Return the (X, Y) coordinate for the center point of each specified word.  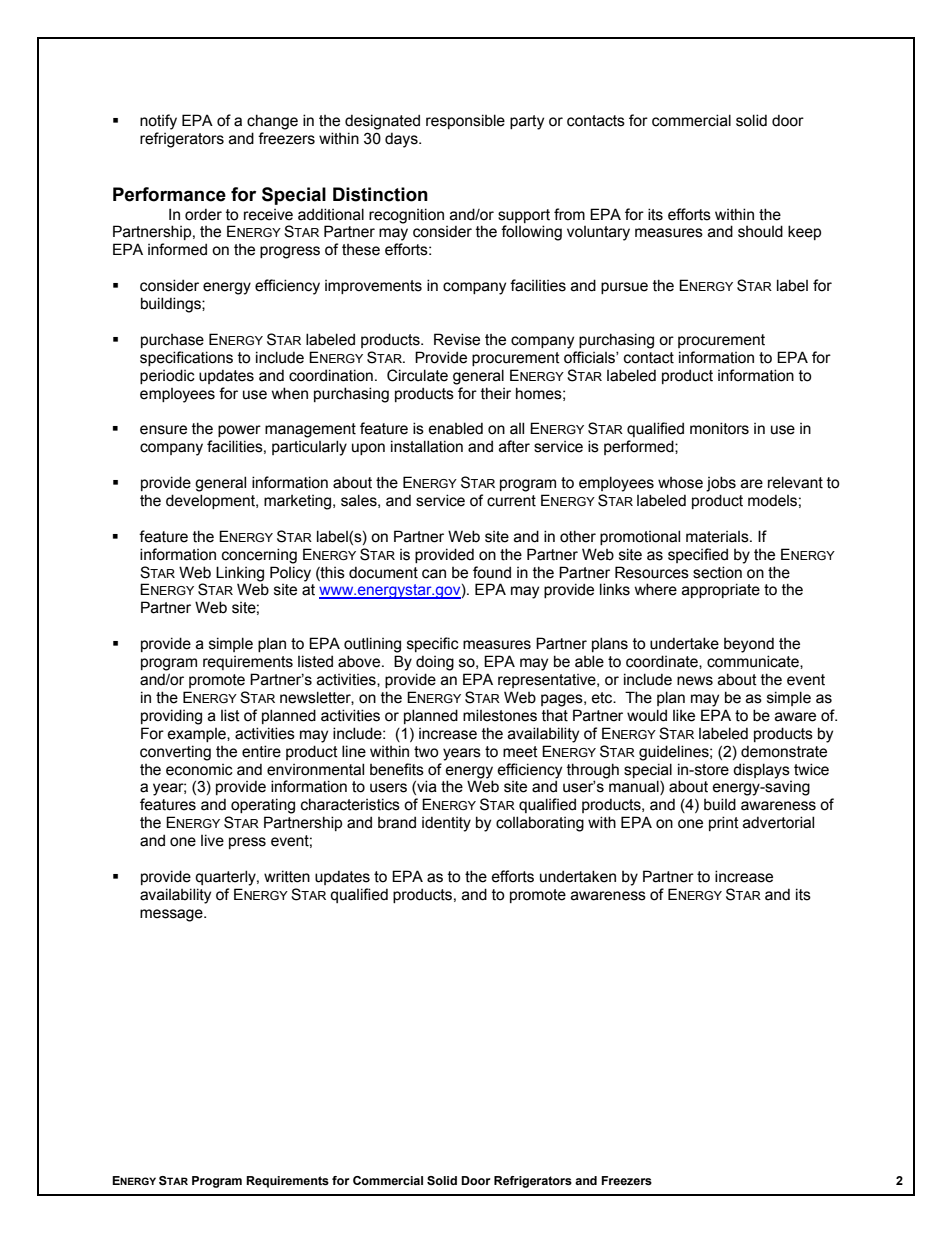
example (198, 735)
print (724, 823)
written (287, 876)
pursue (624, 288)
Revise (457, 339)
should (760, 231)
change (272, 122)
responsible (465, 121)
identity (446, 824)
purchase (172, 341)
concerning (259, 556)
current (511, 501)
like (684, 715)
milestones (500, 715)
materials (718, 537)
